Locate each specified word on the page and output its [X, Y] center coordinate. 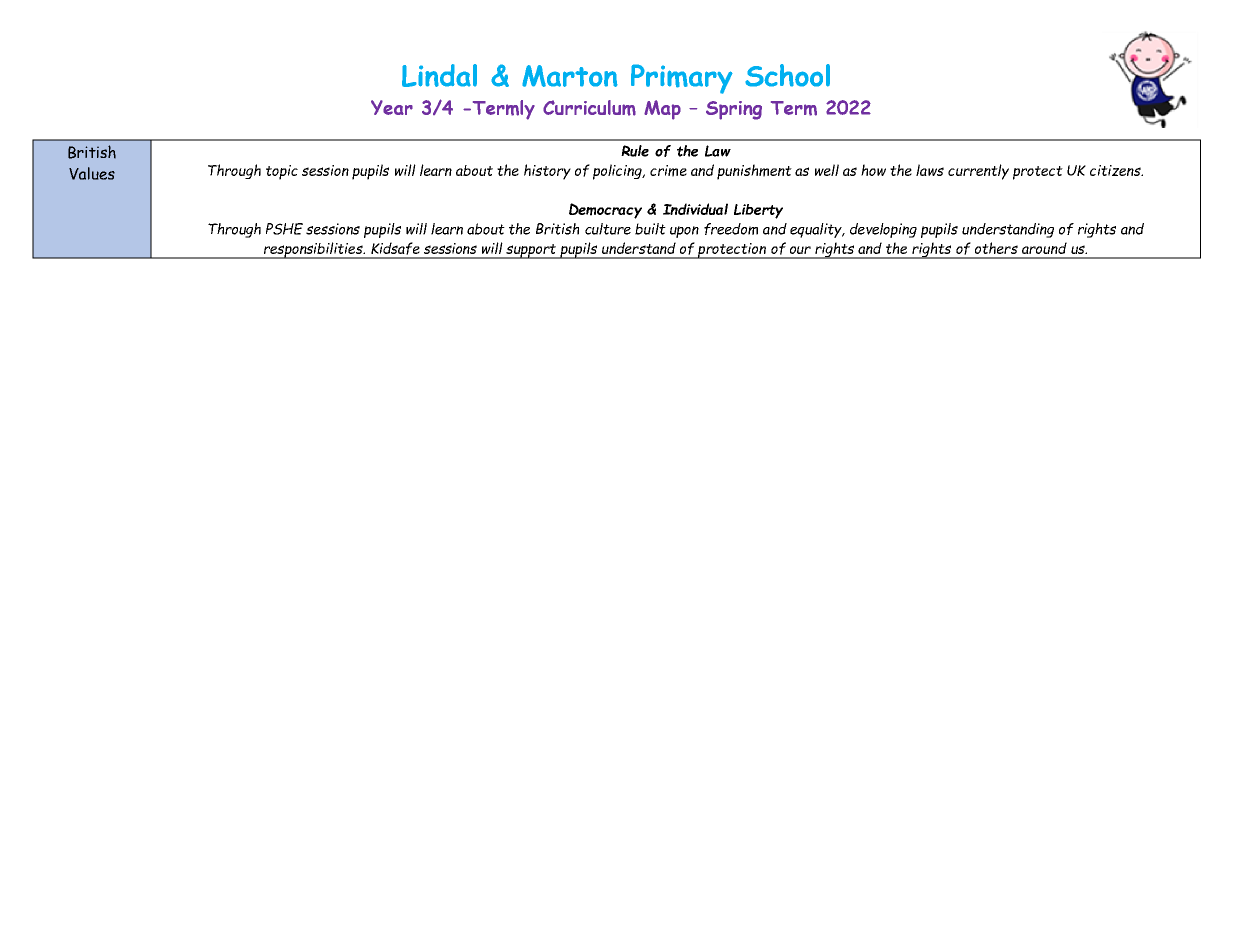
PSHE [284, 229]
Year [392, 107]
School [787, 75]
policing [618, 172]
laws [930, 170]
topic [282, 172]
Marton [570, 76]
